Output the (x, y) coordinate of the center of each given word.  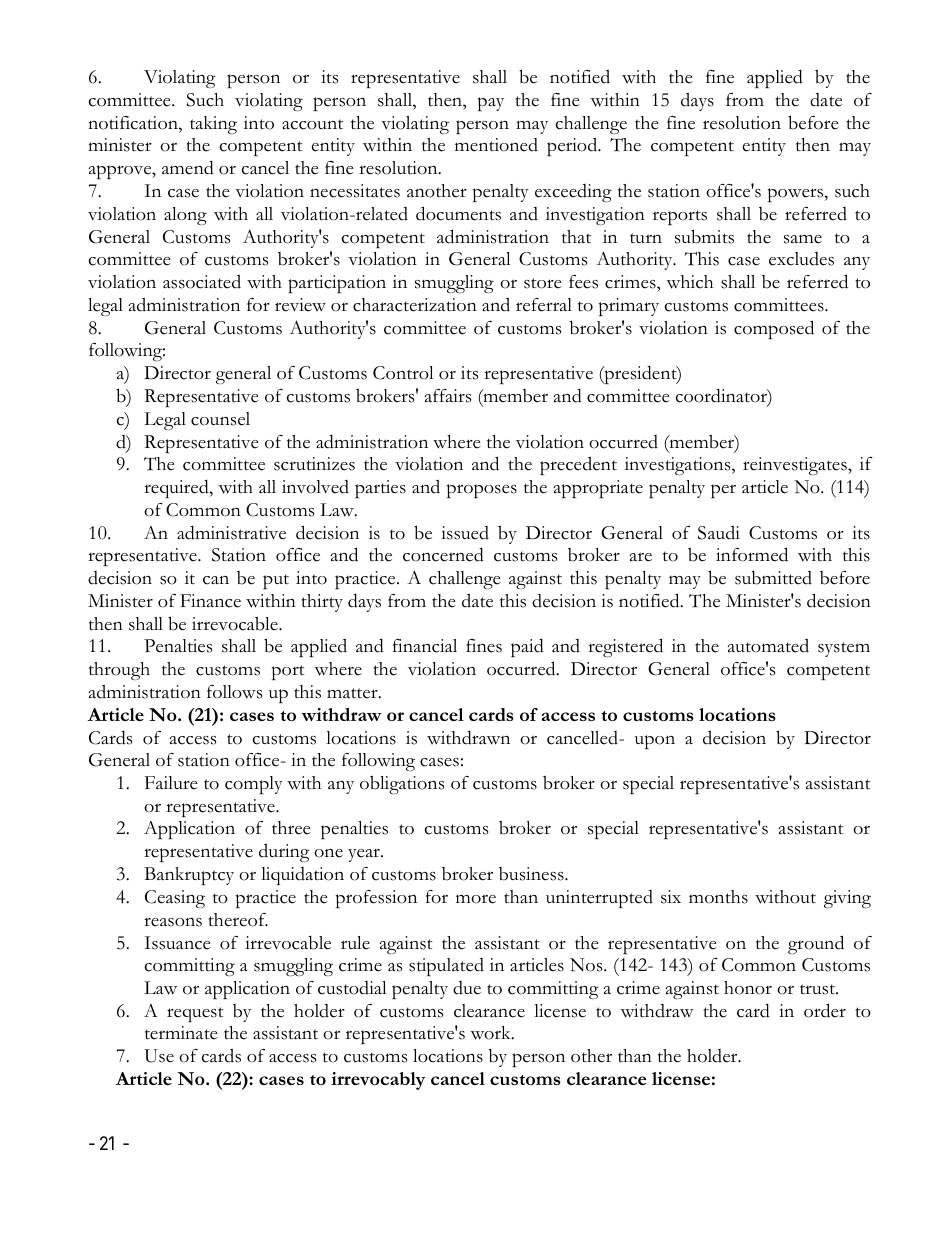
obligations (402, 785)
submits (704, 236)
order (825, 1010)
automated (768, 646)
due (467, 988)
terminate (181, 1033)
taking (213, 125)
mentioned (496, 145)
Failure (171, 783)
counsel (220, 419)
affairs (447, 396)
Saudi (719, 533)
